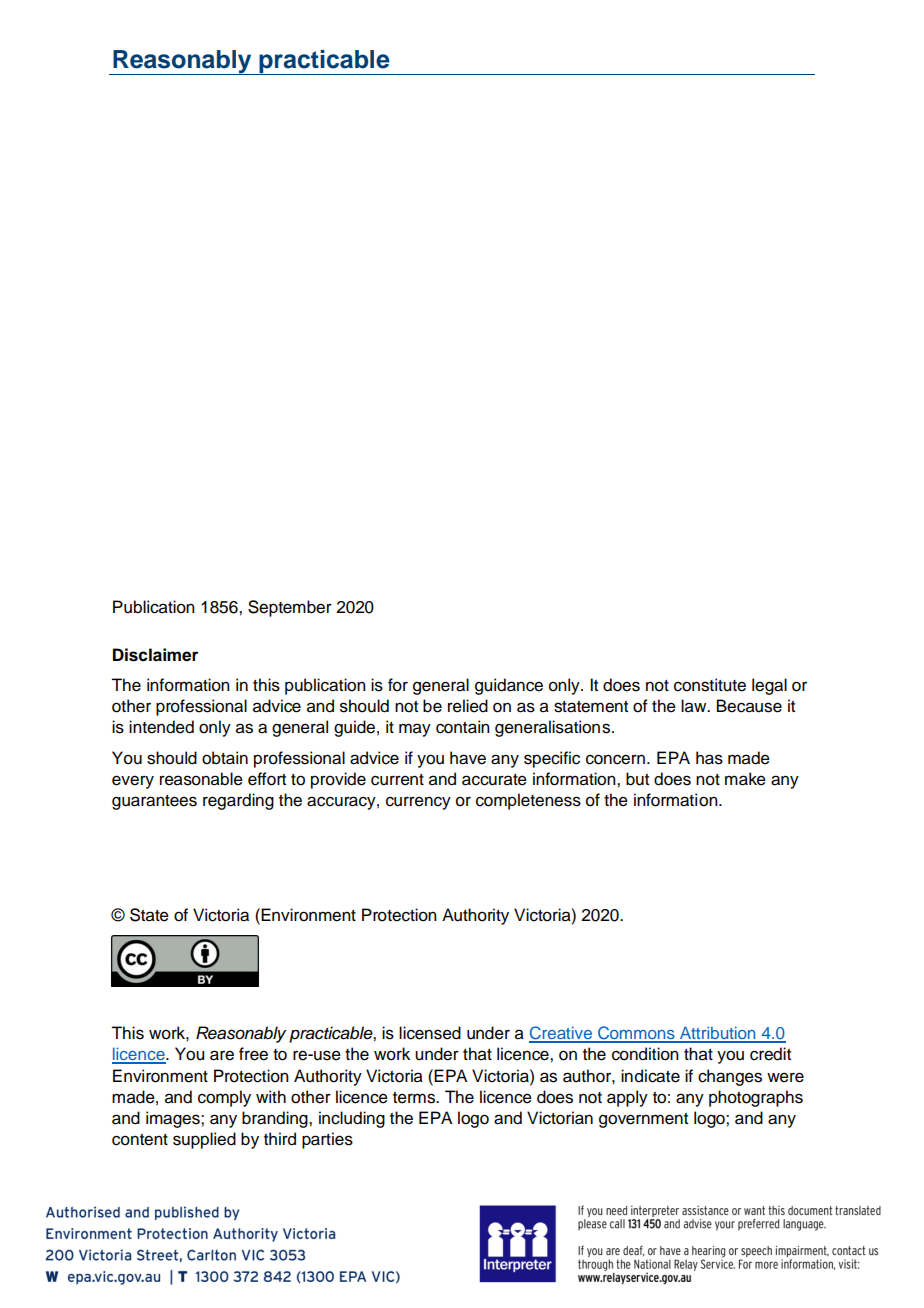 The width and height of the screenshot is (924, 1308). I want to click on constitute, so click(710, 685).
